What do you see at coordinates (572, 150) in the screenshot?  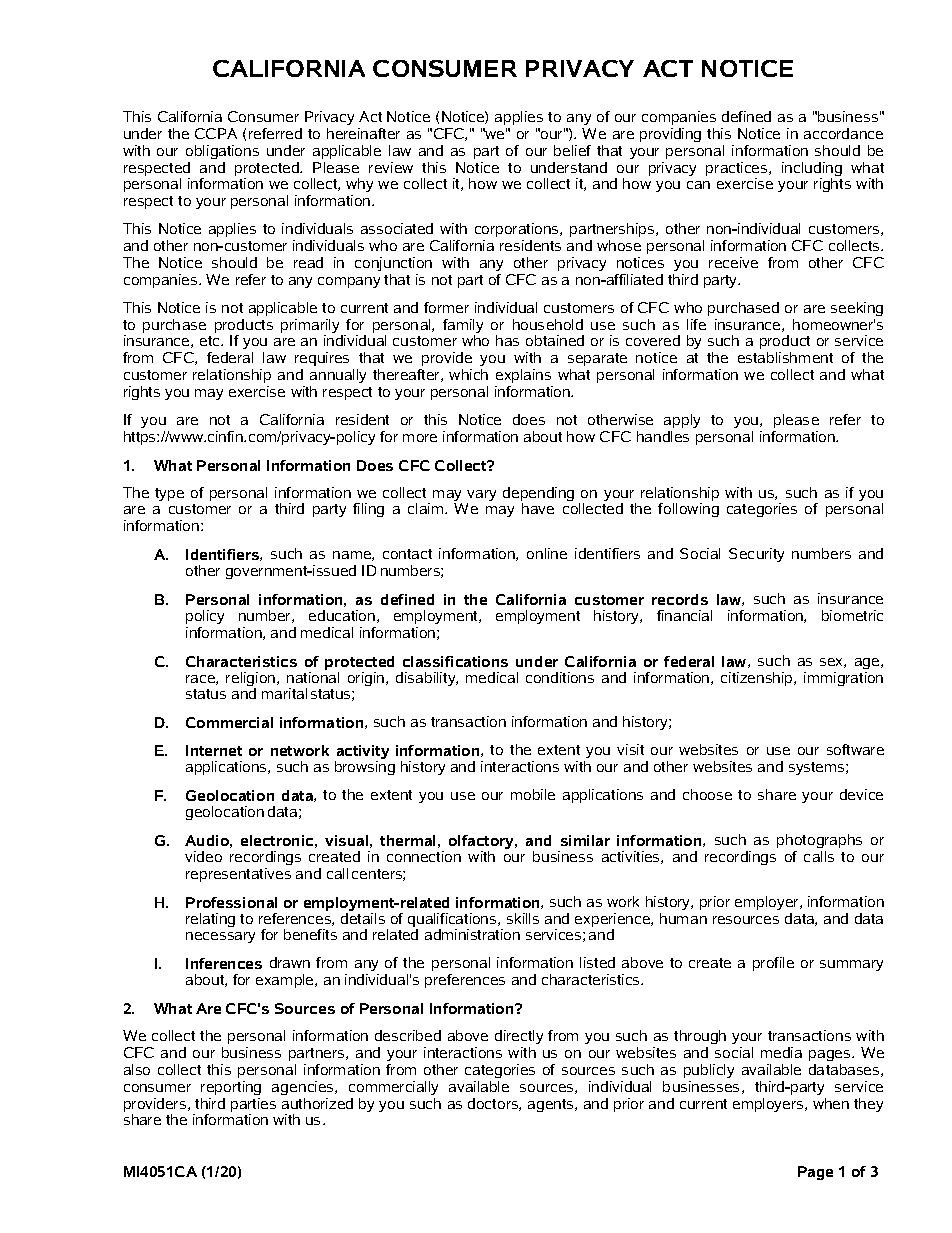 I see `belief` at bounding box center [572, 150].
